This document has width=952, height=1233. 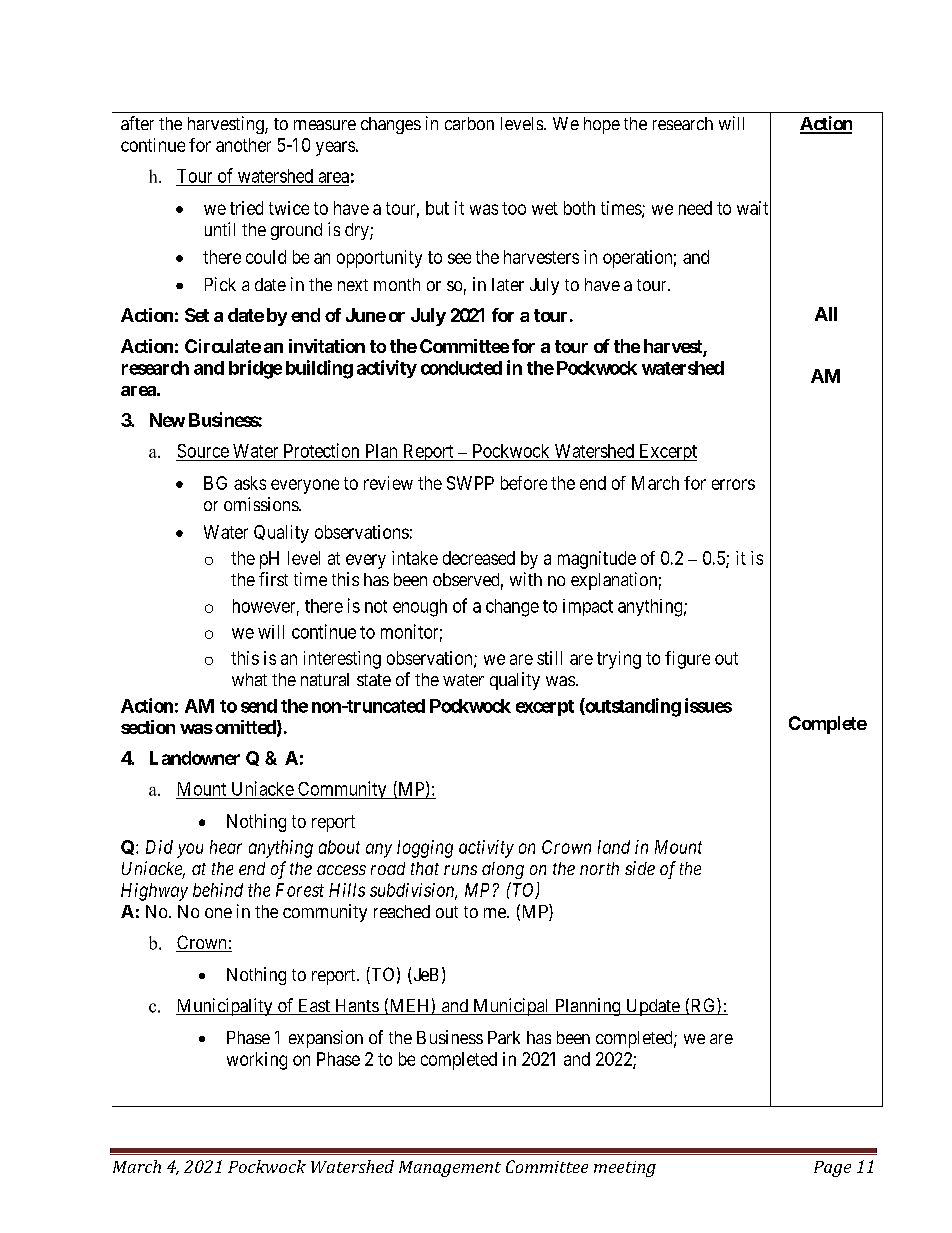 I want to click on what, so click(x=249, y=679).
